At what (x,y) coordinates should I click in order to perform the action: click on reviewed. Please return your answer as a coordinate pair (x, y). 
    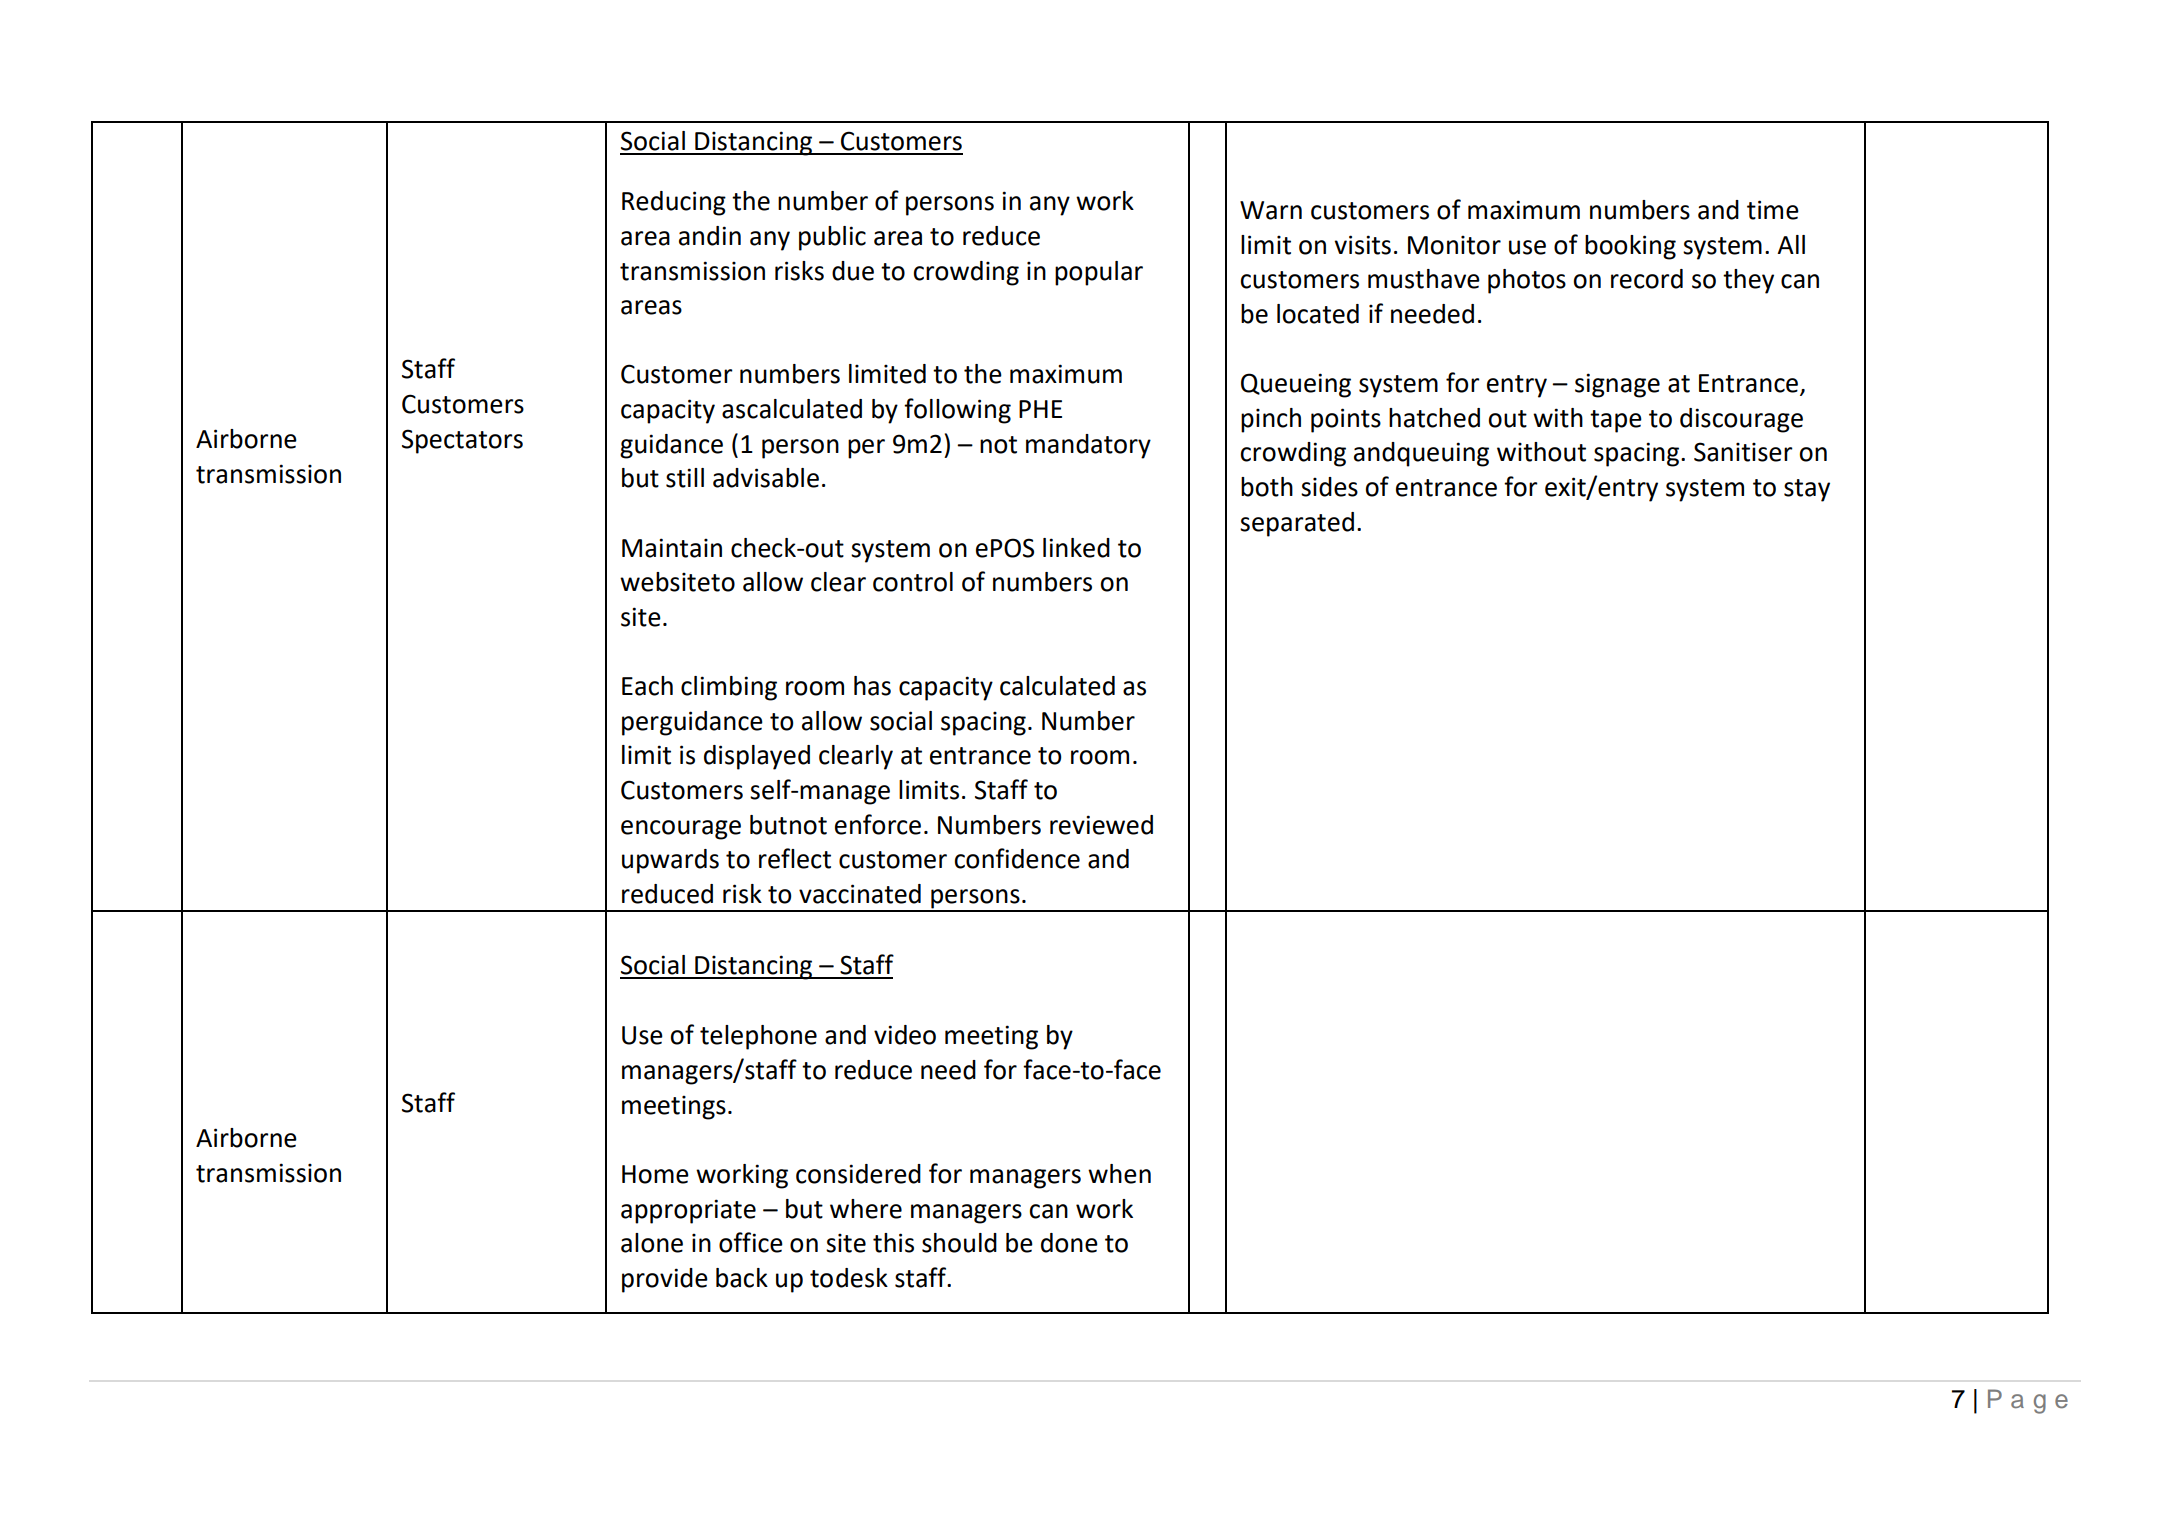
    Looking at the image, I should click on (1101, 825).
